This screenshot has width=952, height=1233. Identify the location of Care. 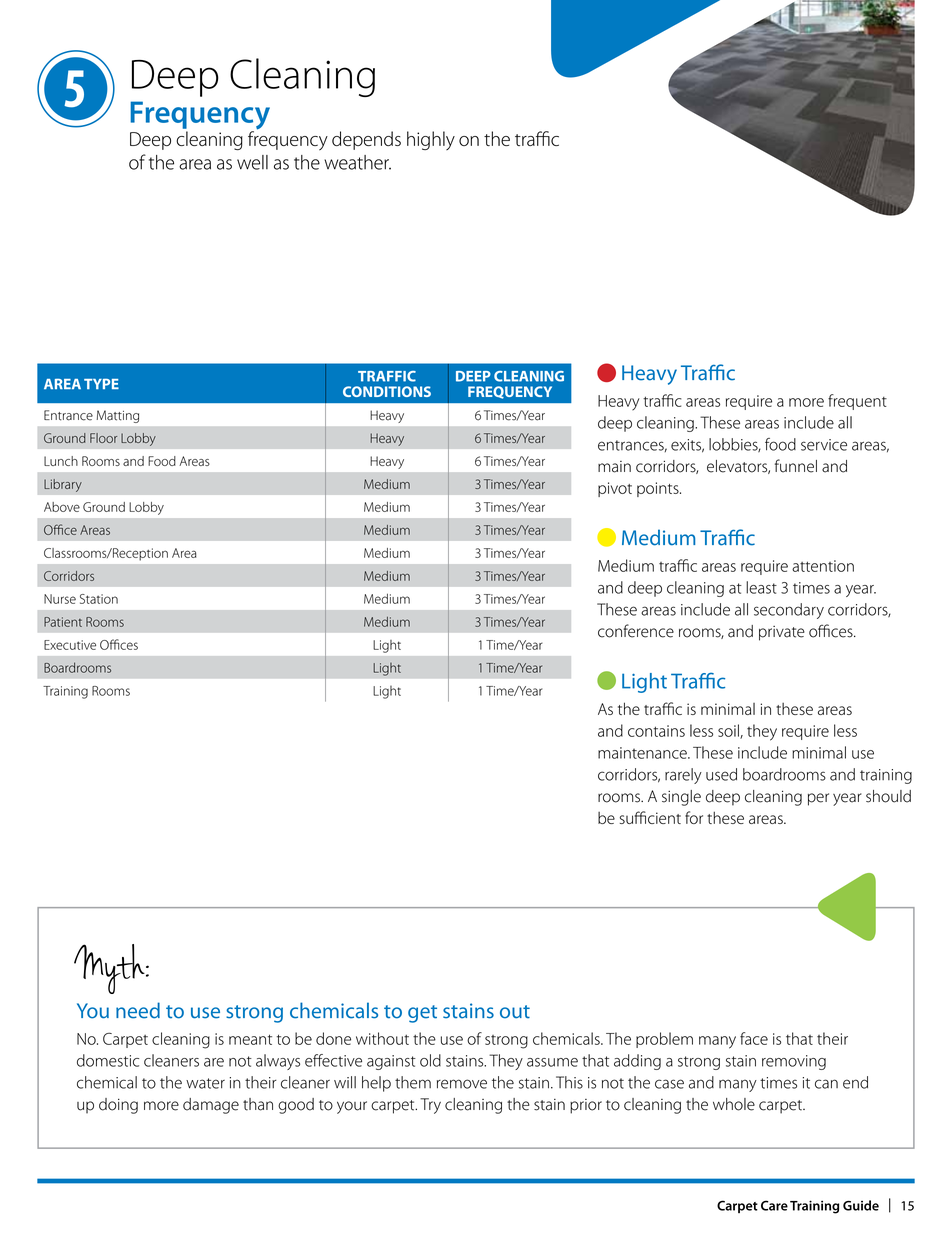
(774, 1205).
